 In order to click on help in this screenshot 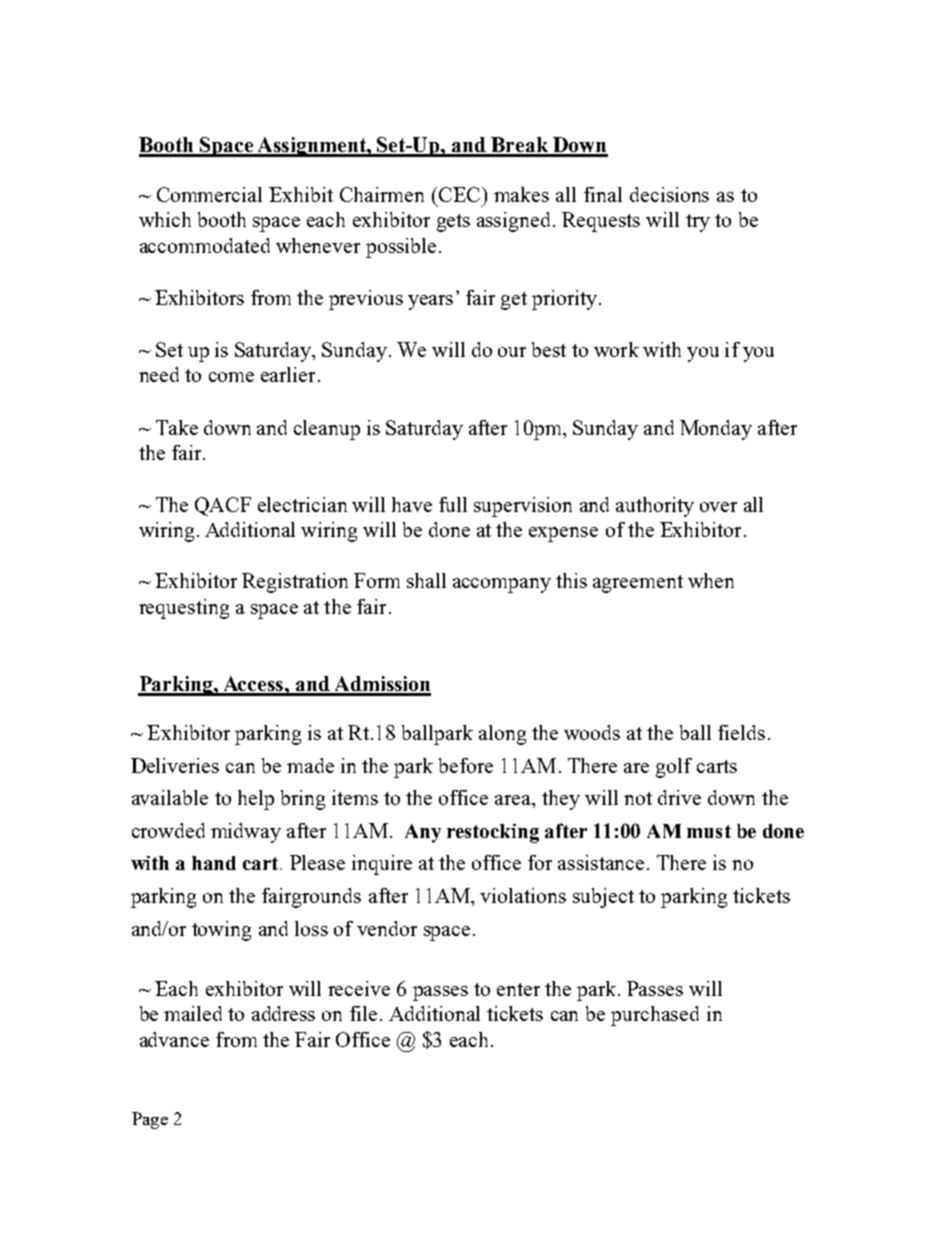, I will do `click(256, 800)`.
